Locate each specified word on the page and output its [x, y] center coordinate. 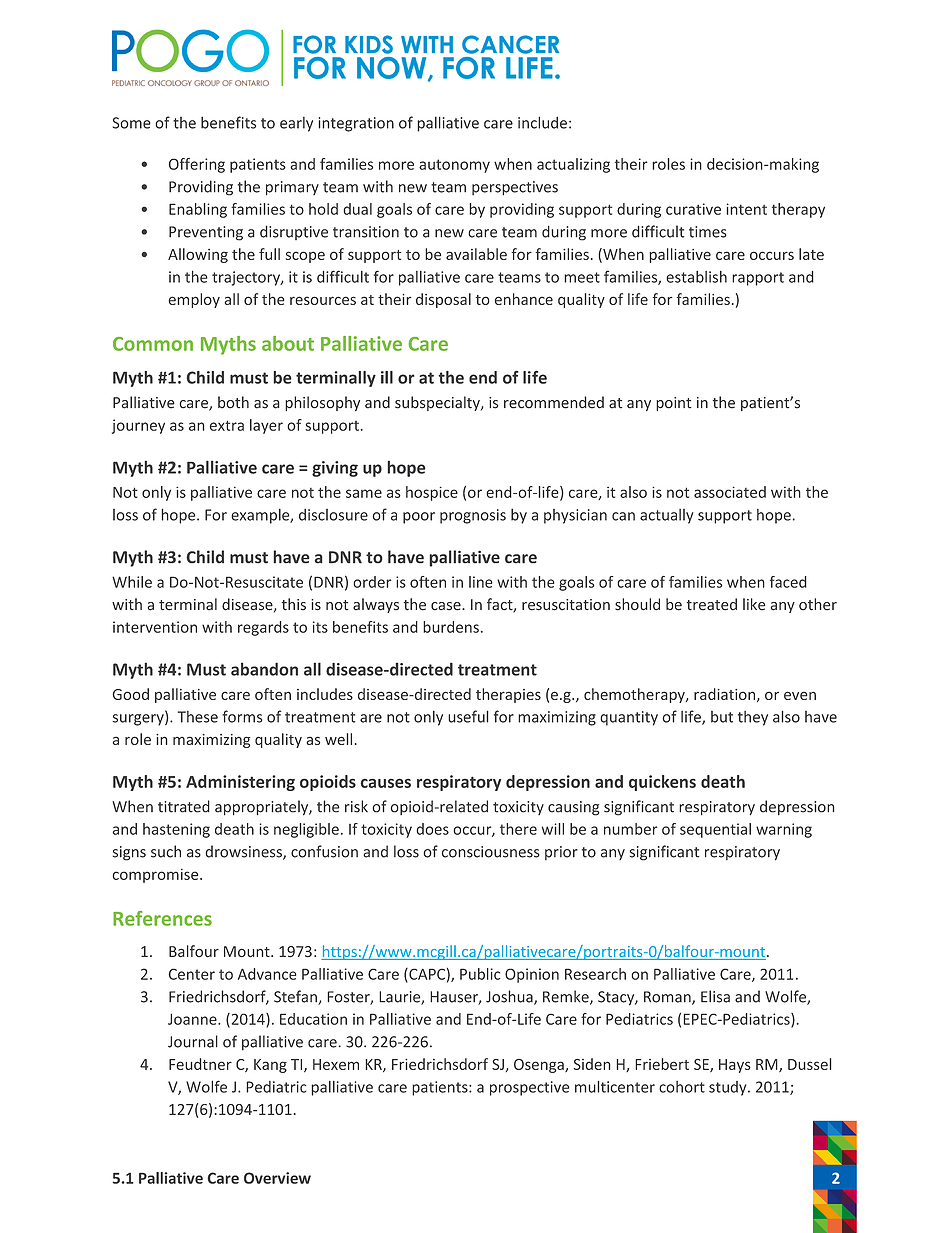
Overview [277, 1178]
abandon [264, 669]
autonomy [454, 166]
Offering [197, 165]
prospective [529, 1088]
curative [693, 209]
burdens [451, 627]
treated [712, 604]
